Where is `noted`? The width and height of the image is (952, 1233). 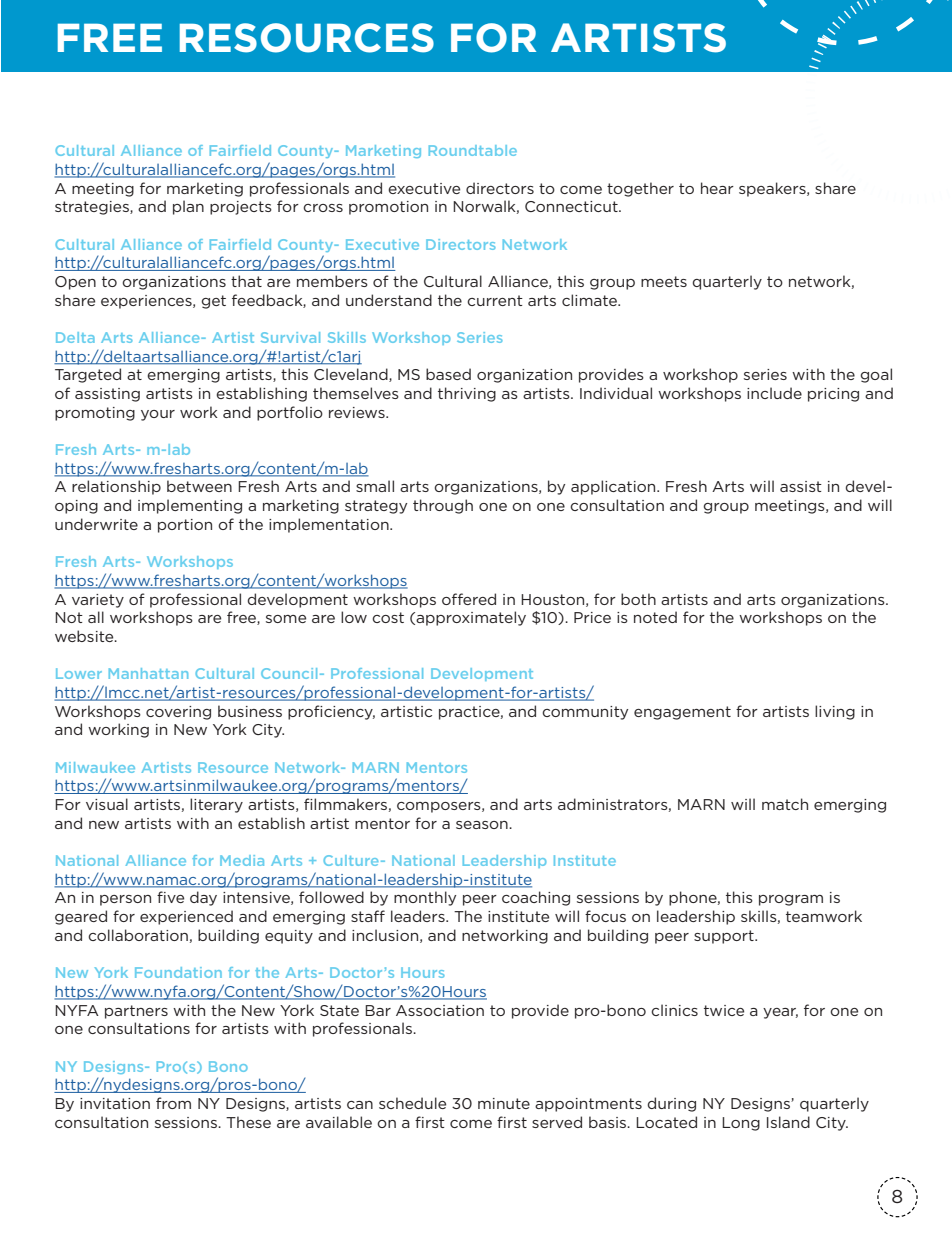
noted is located at coordinates (655, 617).
